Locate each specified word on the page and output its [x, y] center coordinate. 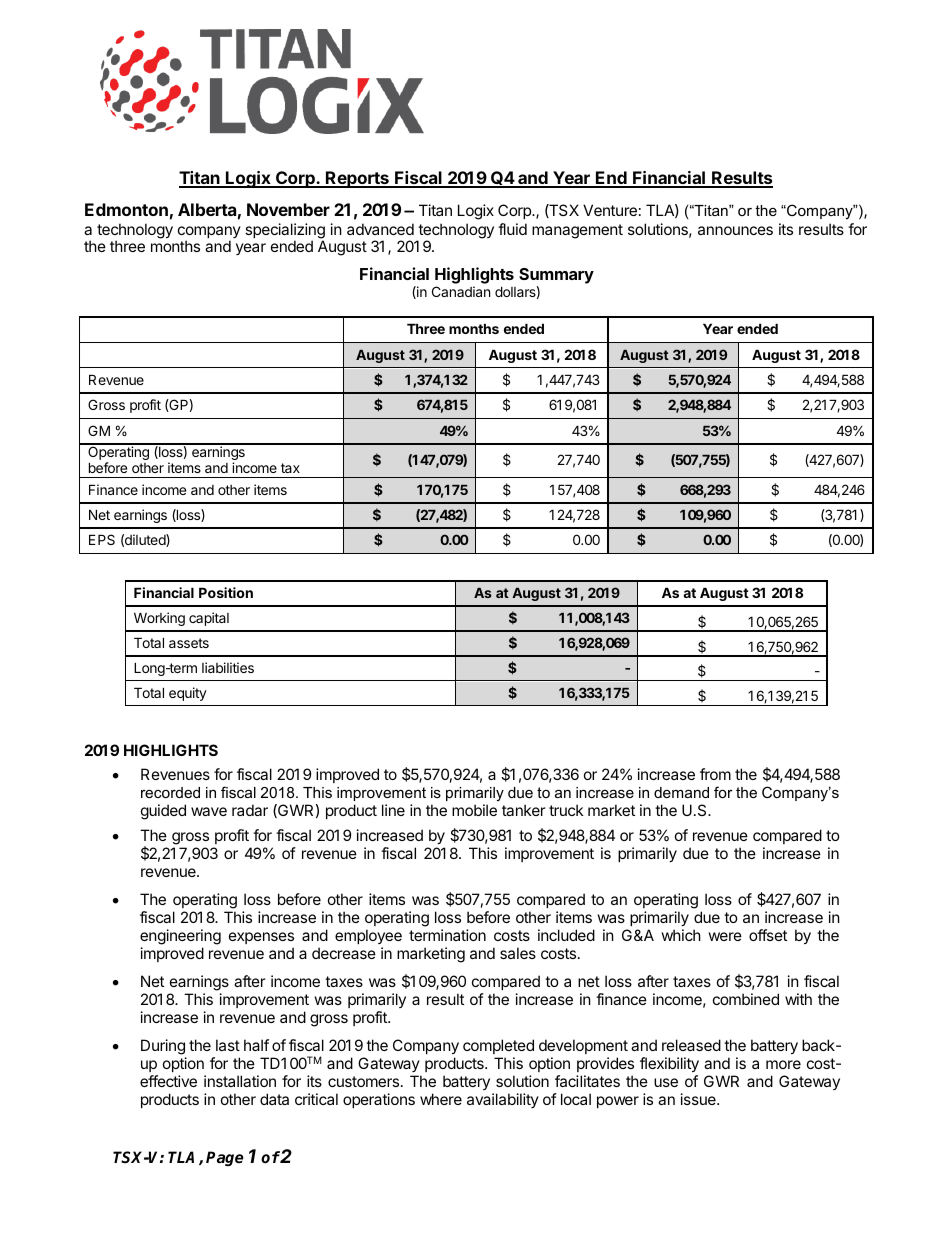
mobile [474, 810]
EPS [102, 539]
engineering [180, 937]
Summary [556, 277]
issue [699, 1099]
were [725, 936]
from [715, 774]
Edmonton [126, 209]
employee [368, 936]
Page [225, 1158]
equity [188, 694]
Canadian [461, 291]
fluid [512, 229]
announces [735, 230]
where [441, 1099]
